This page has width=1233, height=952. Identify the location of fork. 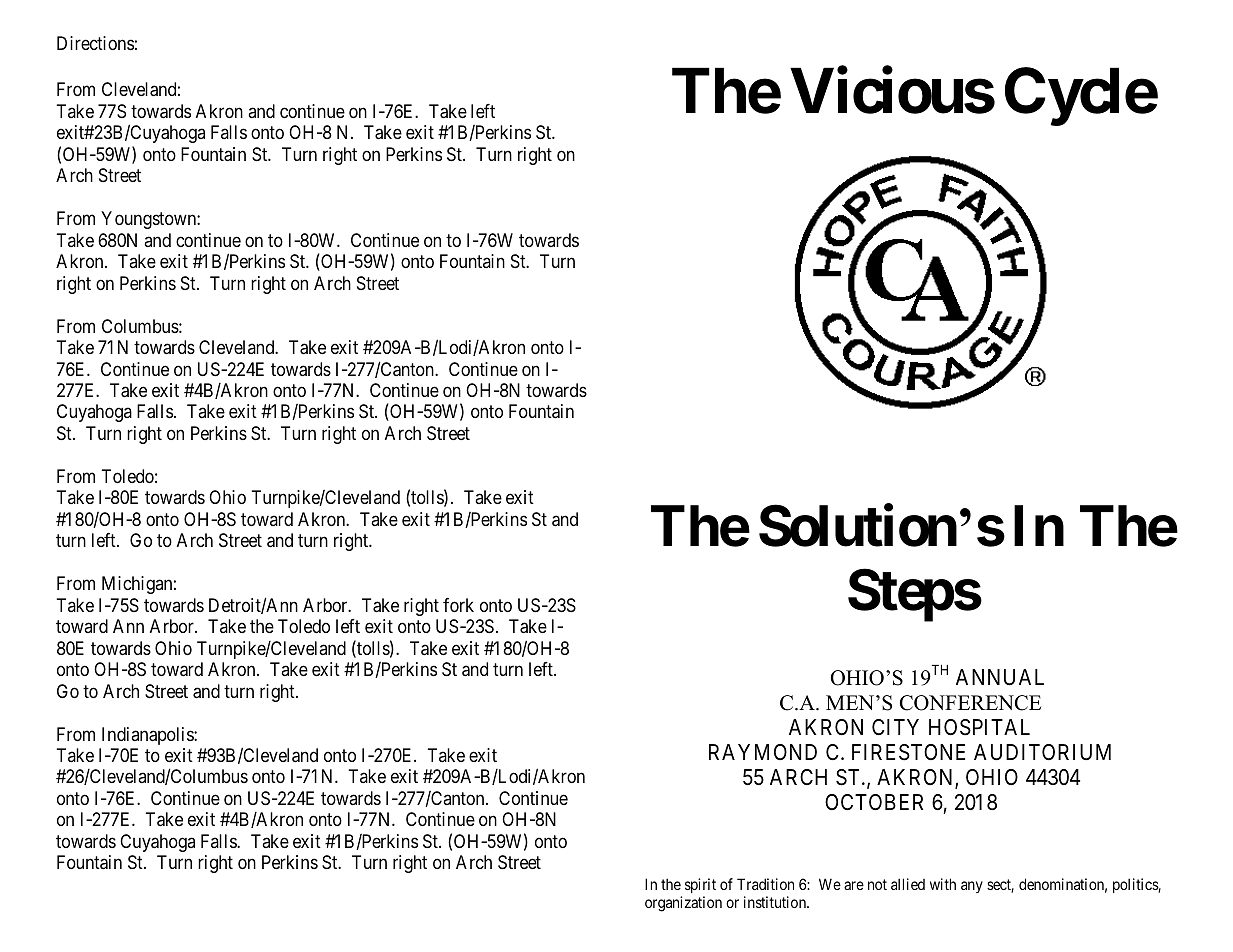
(458, 605).
